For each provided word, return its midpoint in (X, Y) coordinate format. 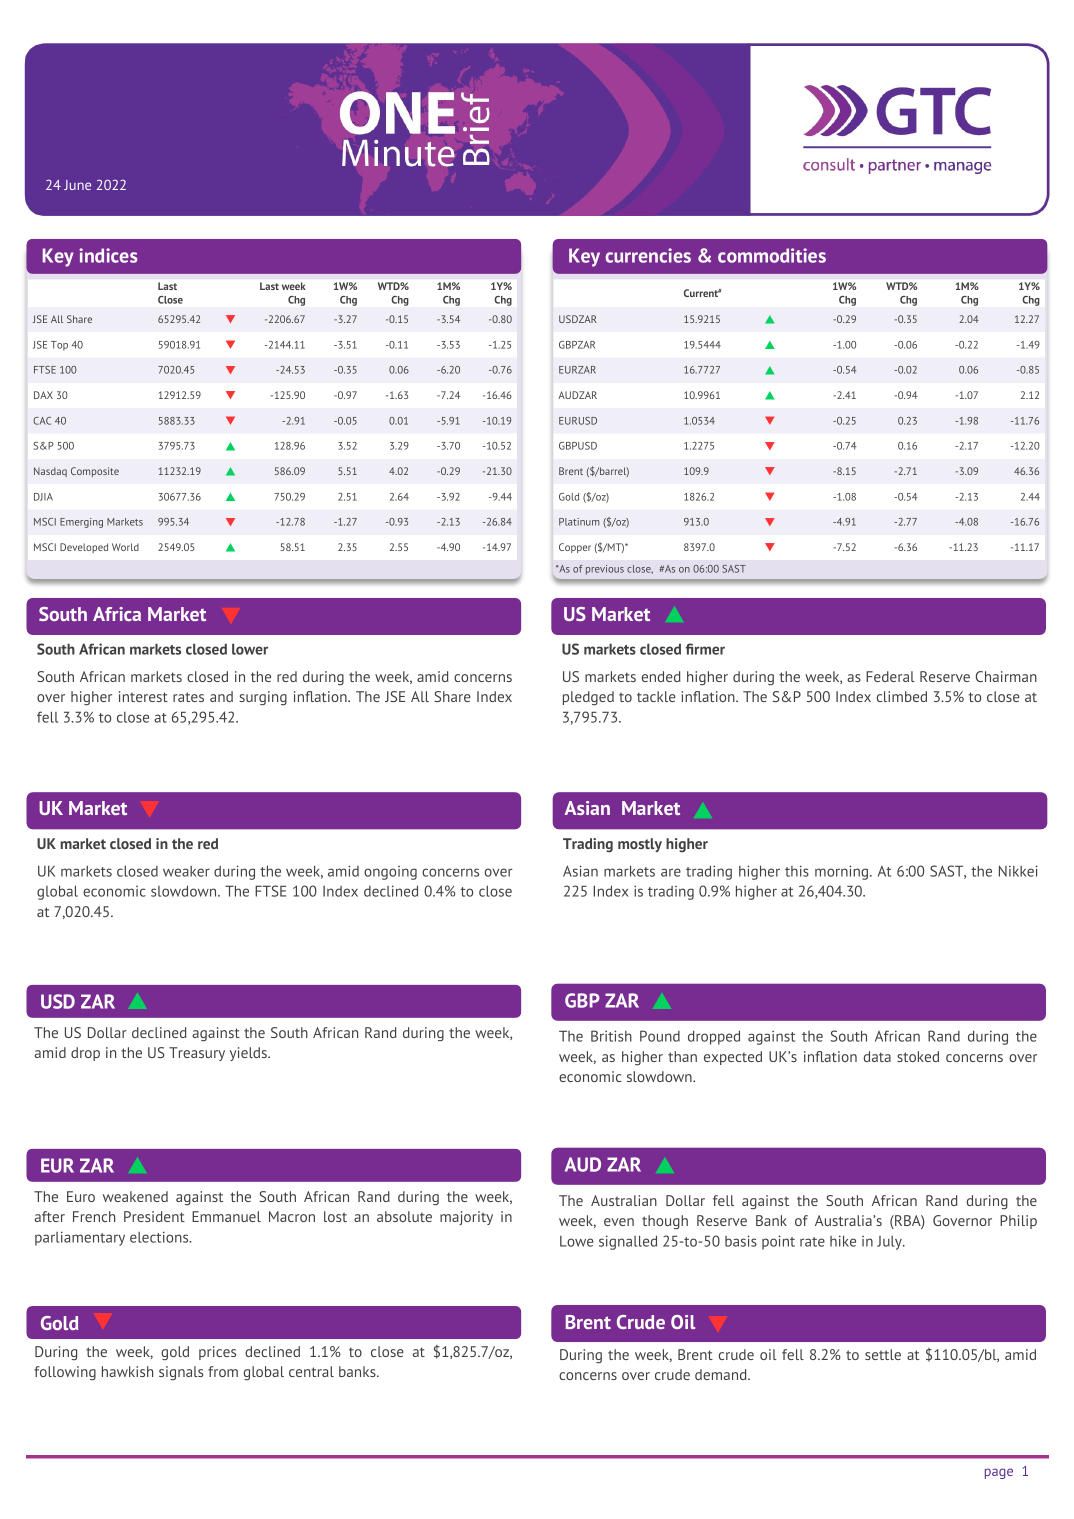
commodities (772, 255)
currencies (648, 255)
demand (722, 1374)
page (999, 1473)
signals (181, 1373)
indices (108, 255)
